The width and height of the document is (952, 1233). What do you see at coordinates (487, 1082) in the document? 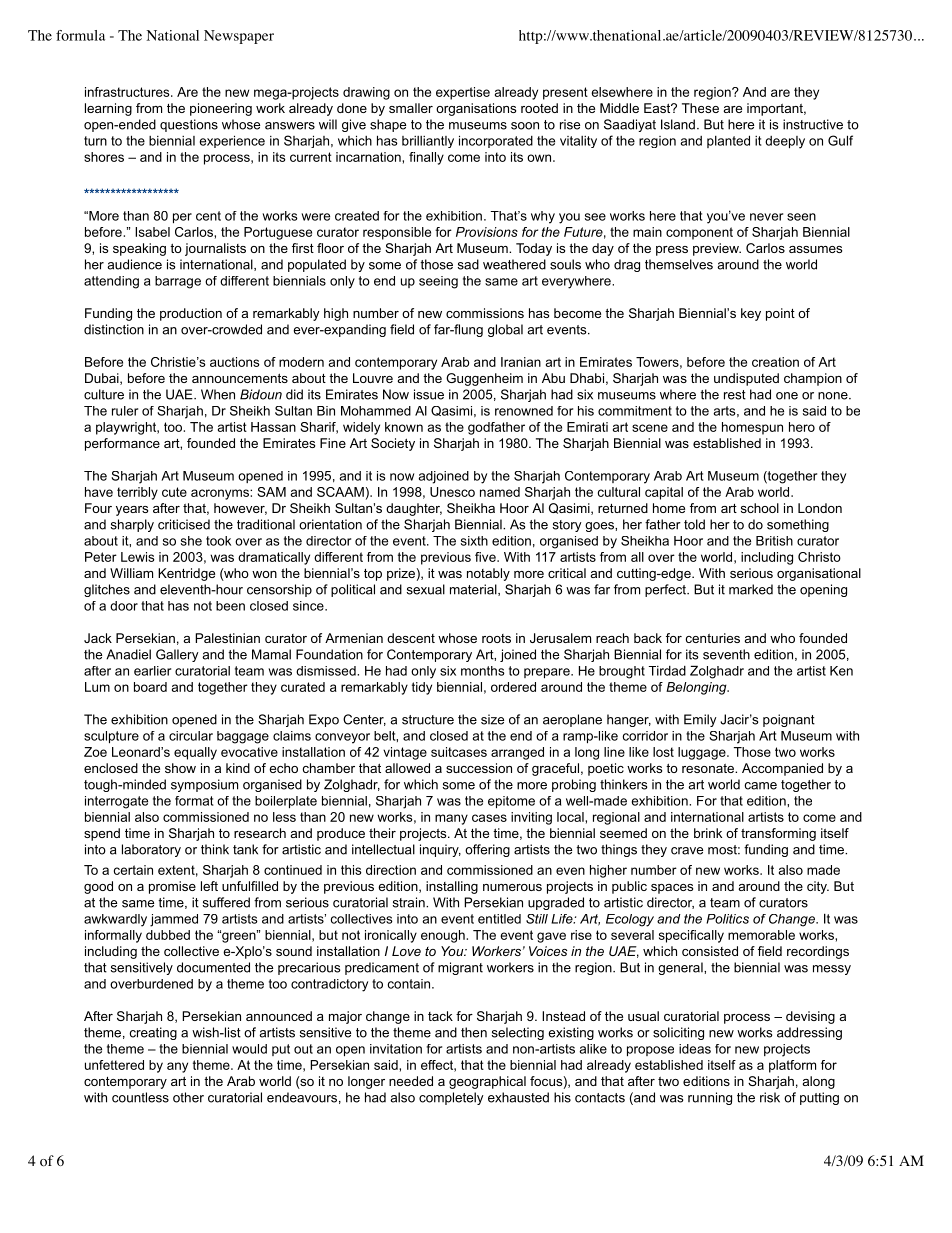
I see `geographical` at bounding box center [487, 1082].
